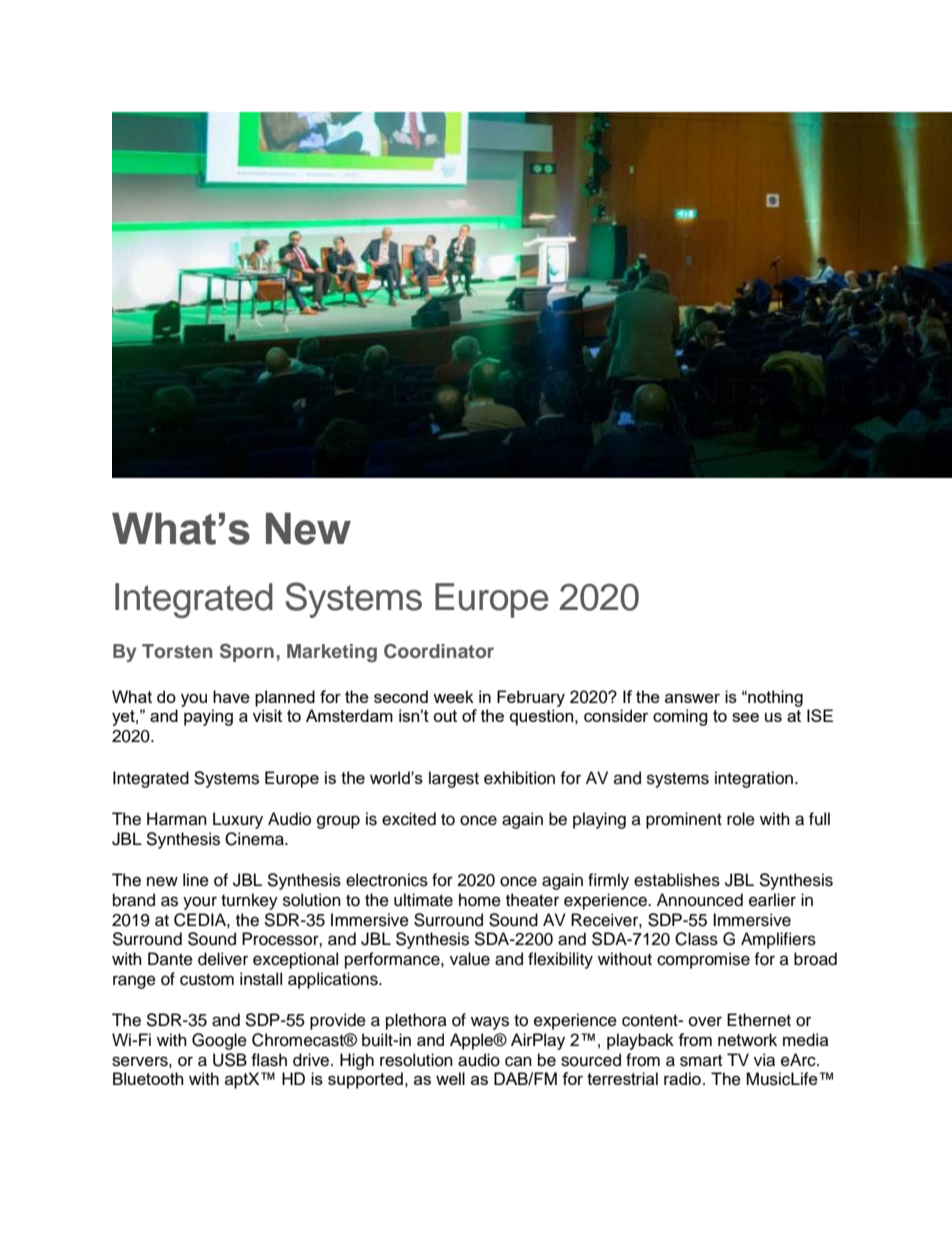 The width and height of the page is (952, 1233). Describe the element at coordinates (247, 652) in the page. I see `Sporn` at that location.
